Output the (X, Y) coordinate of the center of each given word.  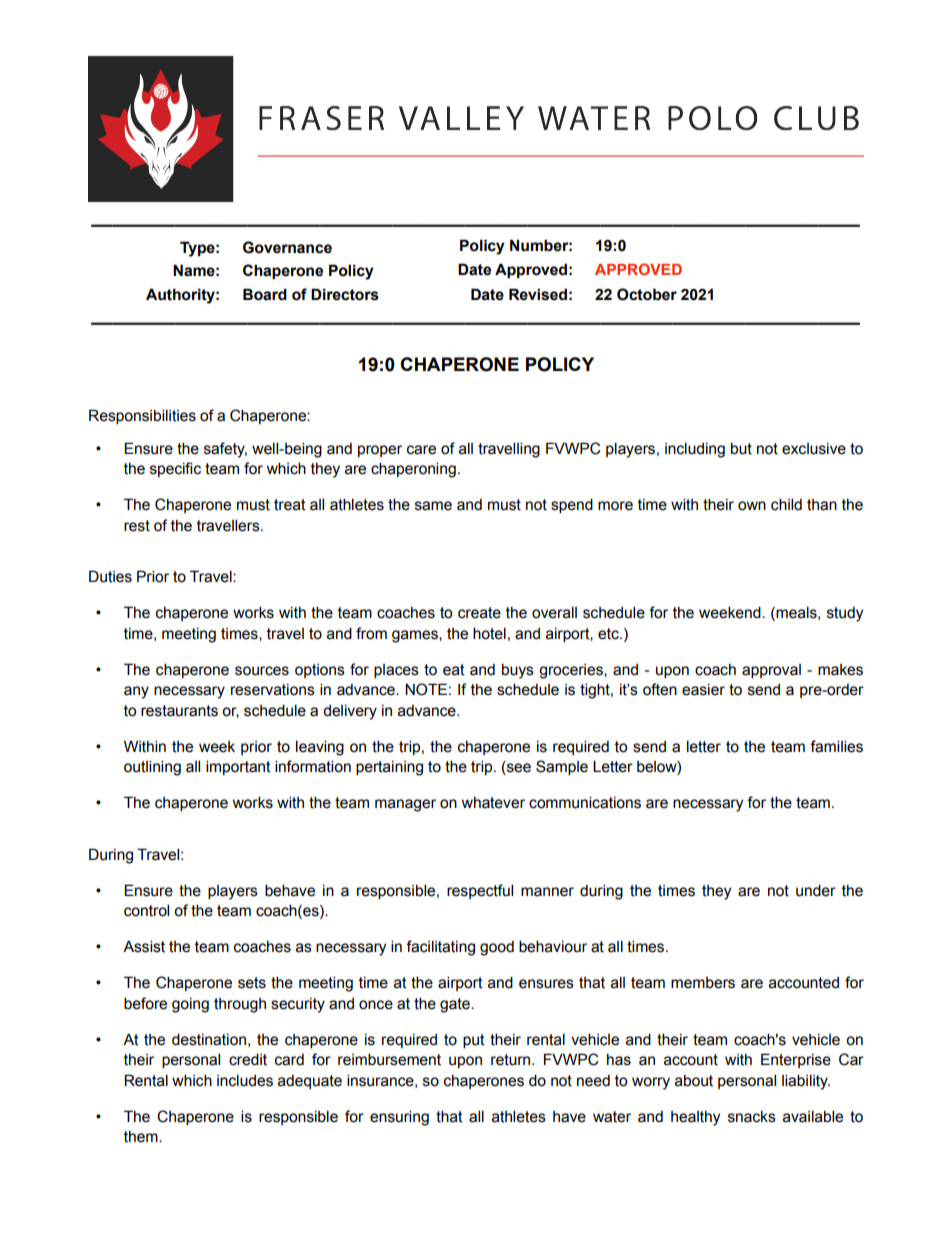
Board (265, 294)
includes (245, 1080)
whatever (493, 803)
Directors (345, 294)
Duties (110, 576)
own (752, 506)
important (238, 767)
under (816, 890)
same (433, 506)
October (647, 294)
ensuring (399, 1118)
